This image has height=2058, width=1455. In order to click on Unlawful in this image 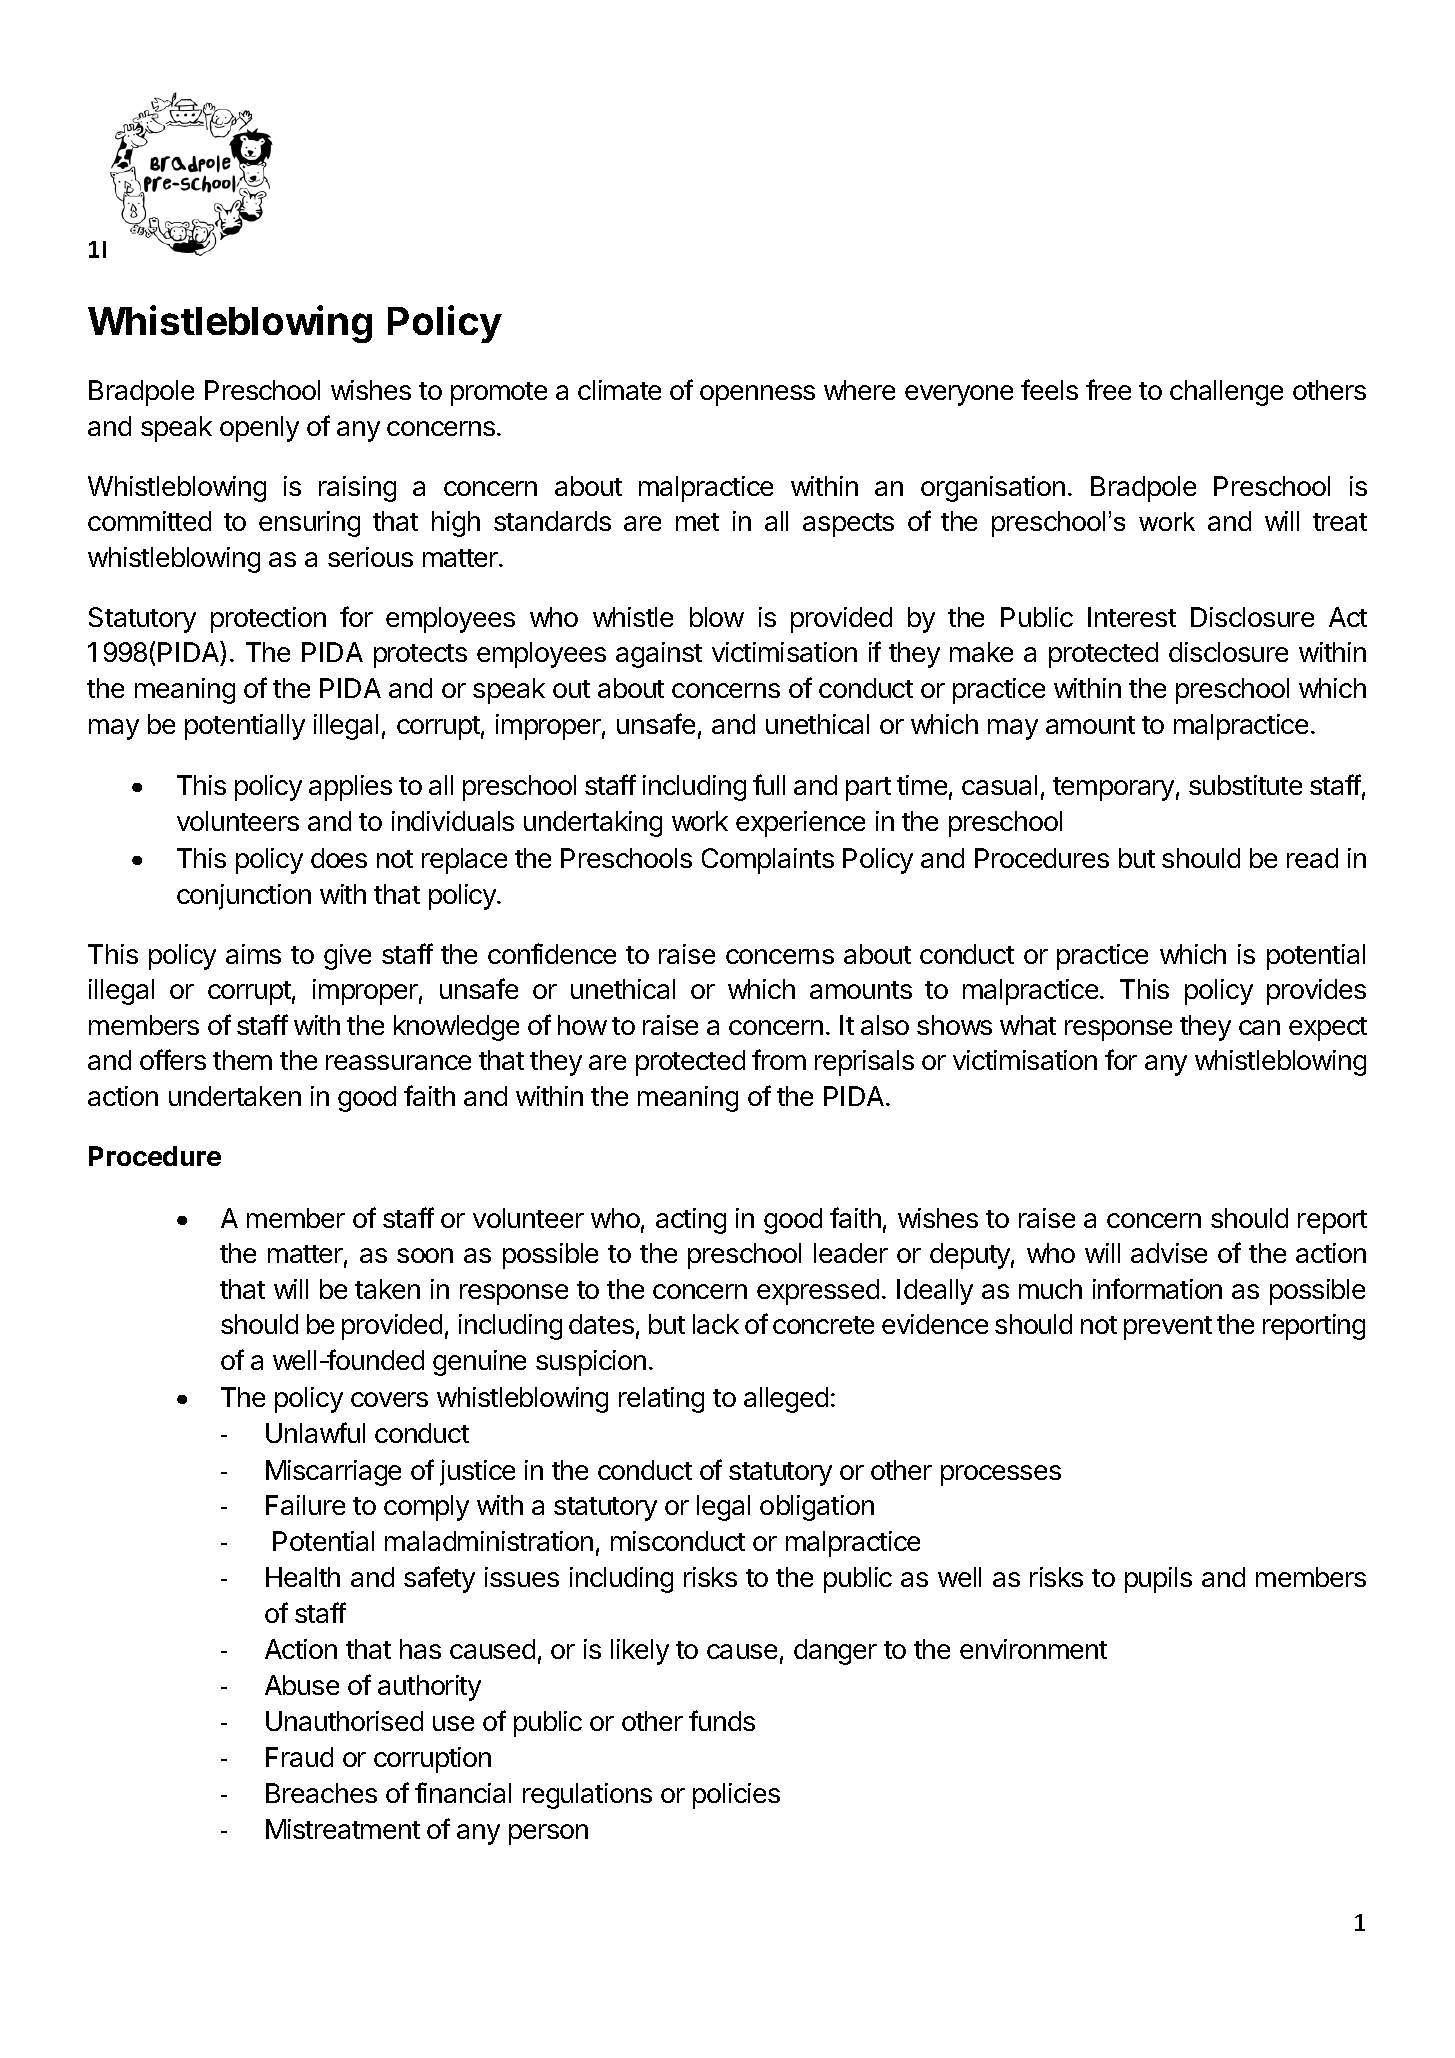, I will do `click(315, 1432)`.
